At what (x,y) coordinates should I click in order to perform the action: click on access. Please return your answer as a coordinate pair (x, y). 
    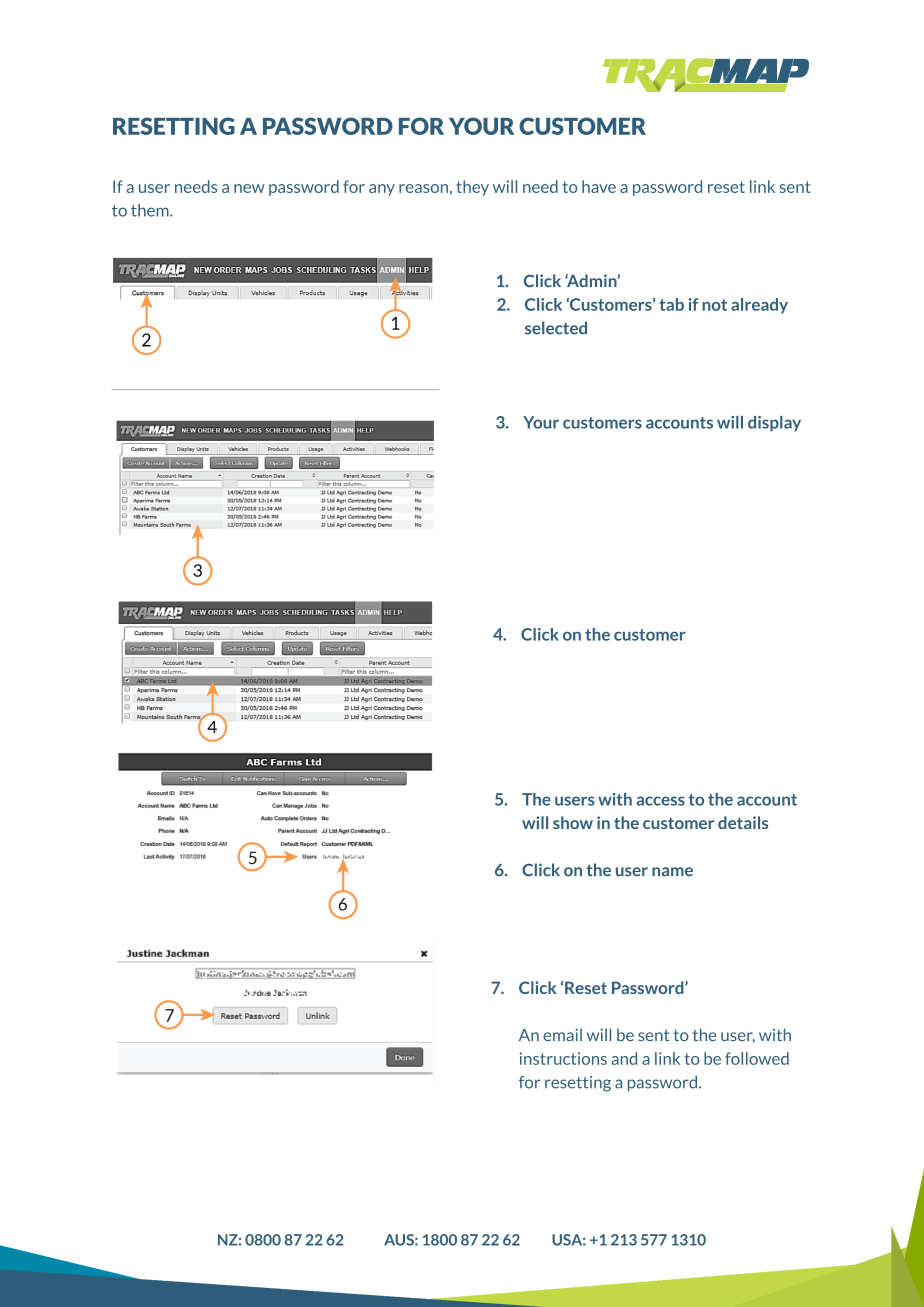
    Looking at the image, I should click on (660, 801).
